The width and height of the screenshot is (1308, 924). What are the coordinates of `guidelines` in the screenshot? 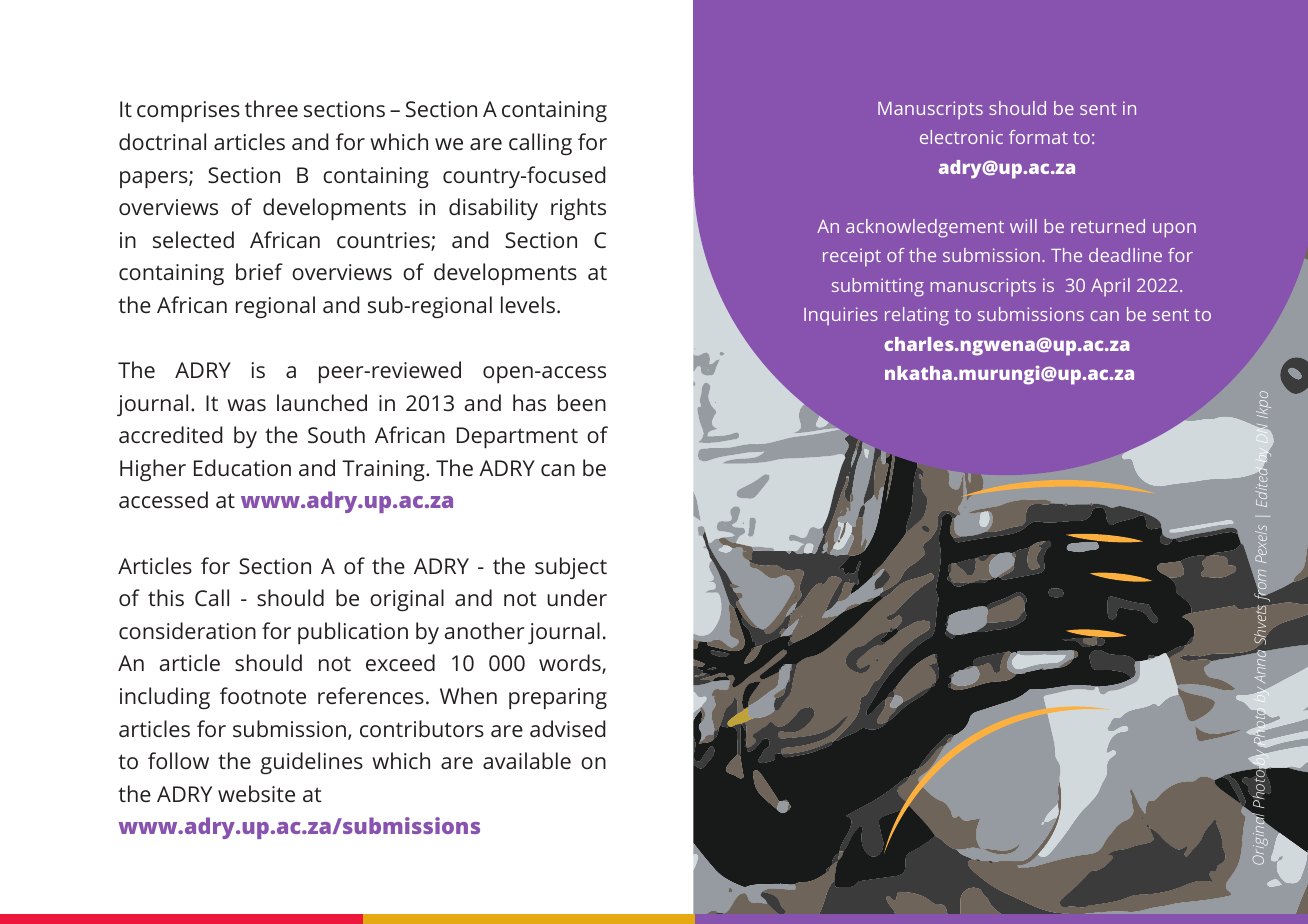 It's located at (311, 763).
